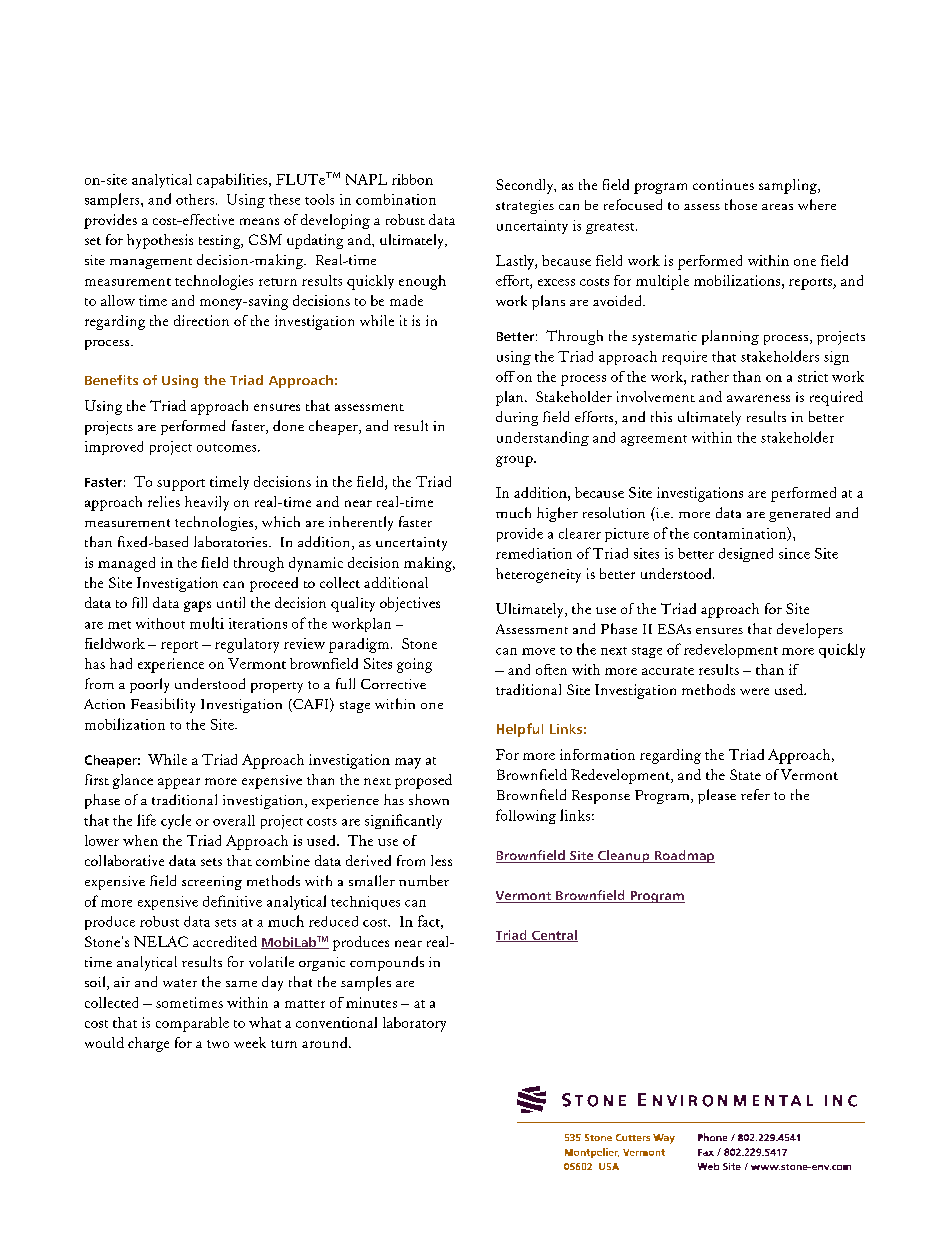 This screenshot has height=1233, width=952. What do you see at coordinates (139, 602) in the screenshot?
I see `fill` at bounding box center [139, 602].
